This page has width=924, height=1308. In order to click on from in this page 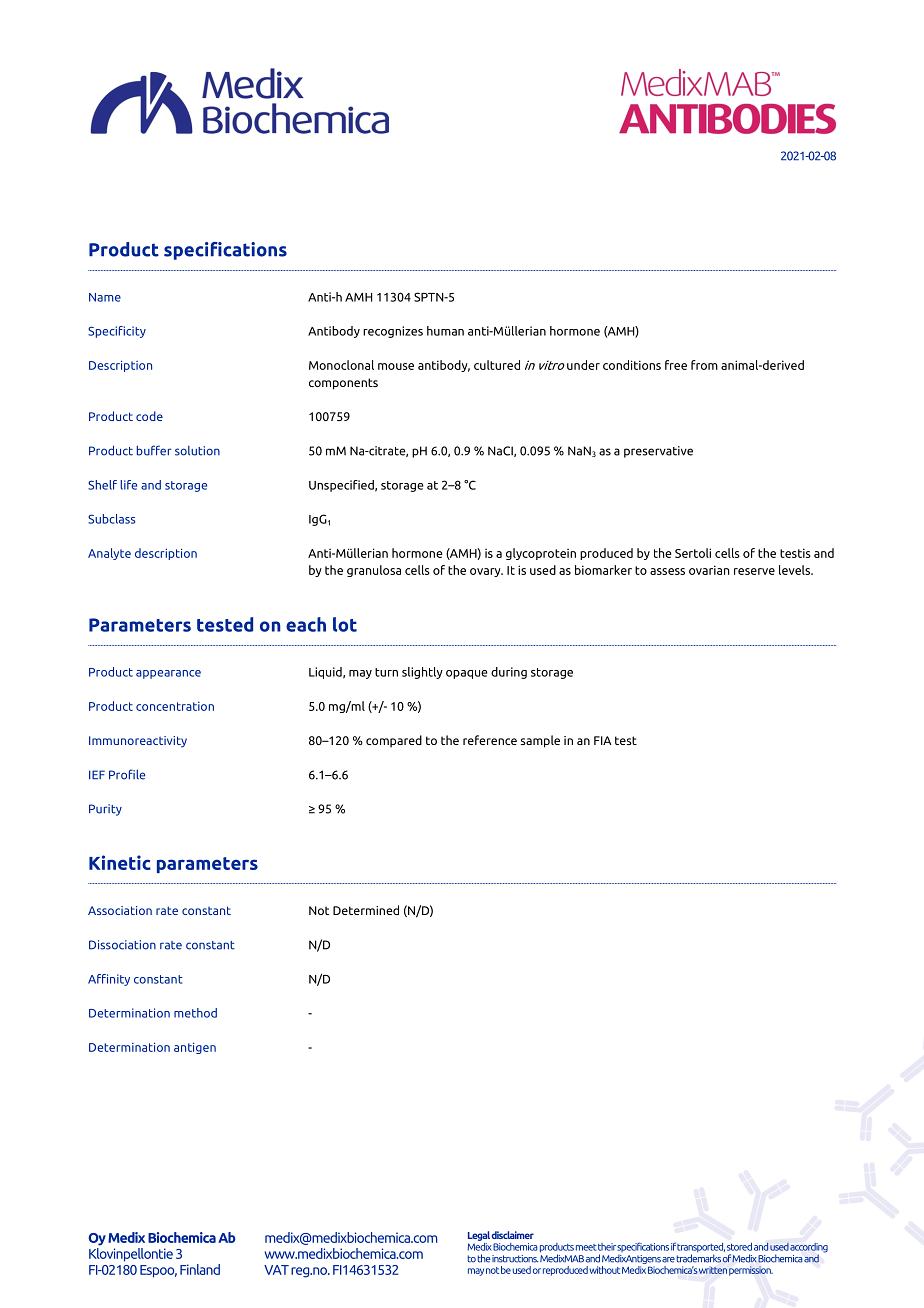, I will do `click(704, 365)`.
